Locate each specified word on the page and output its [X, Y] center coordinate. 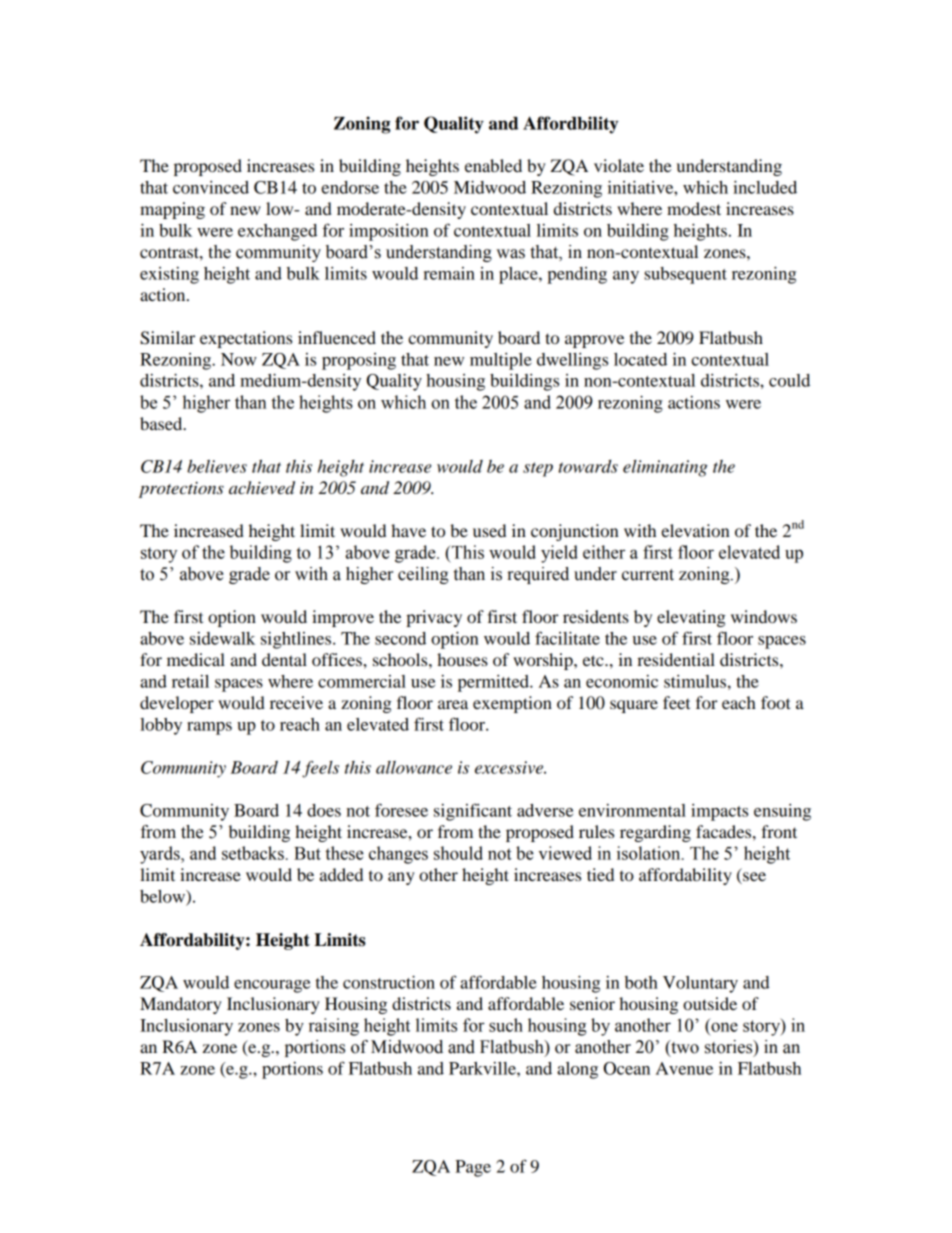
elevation [695, 530]
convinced [211, 187]
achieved [262, 488]
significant [473, 812]
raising [334, 1027]
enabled [493, 165]
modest [694, 208]
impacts [719, 812]
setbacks [253, 853]
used [489, 530]
